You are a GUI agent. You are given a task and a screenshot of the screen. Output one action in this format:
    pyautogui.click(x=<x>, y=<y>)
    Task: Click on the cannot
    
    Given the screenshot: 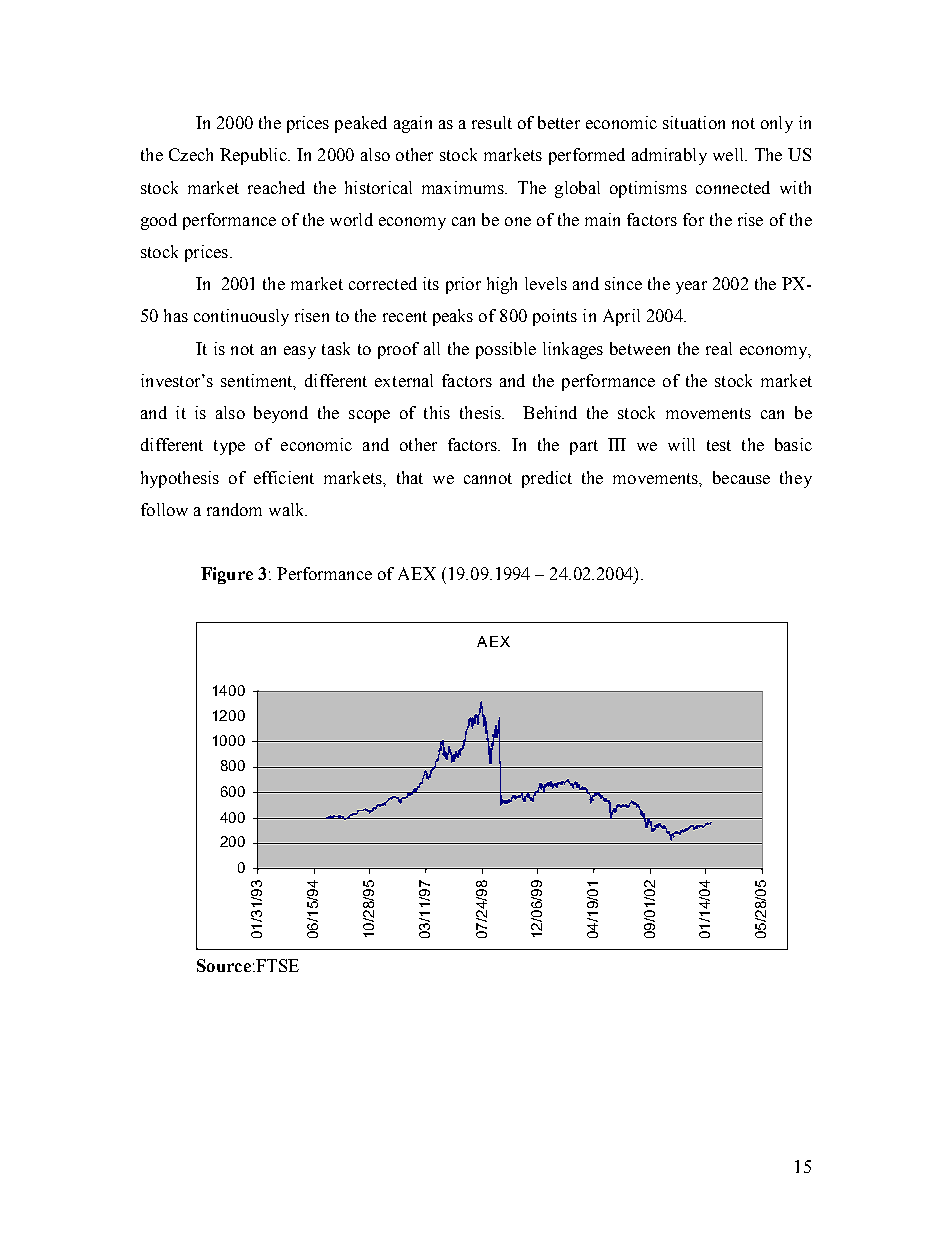 What is the action you would take?
    pyautogui.click(x=488, y=478)
